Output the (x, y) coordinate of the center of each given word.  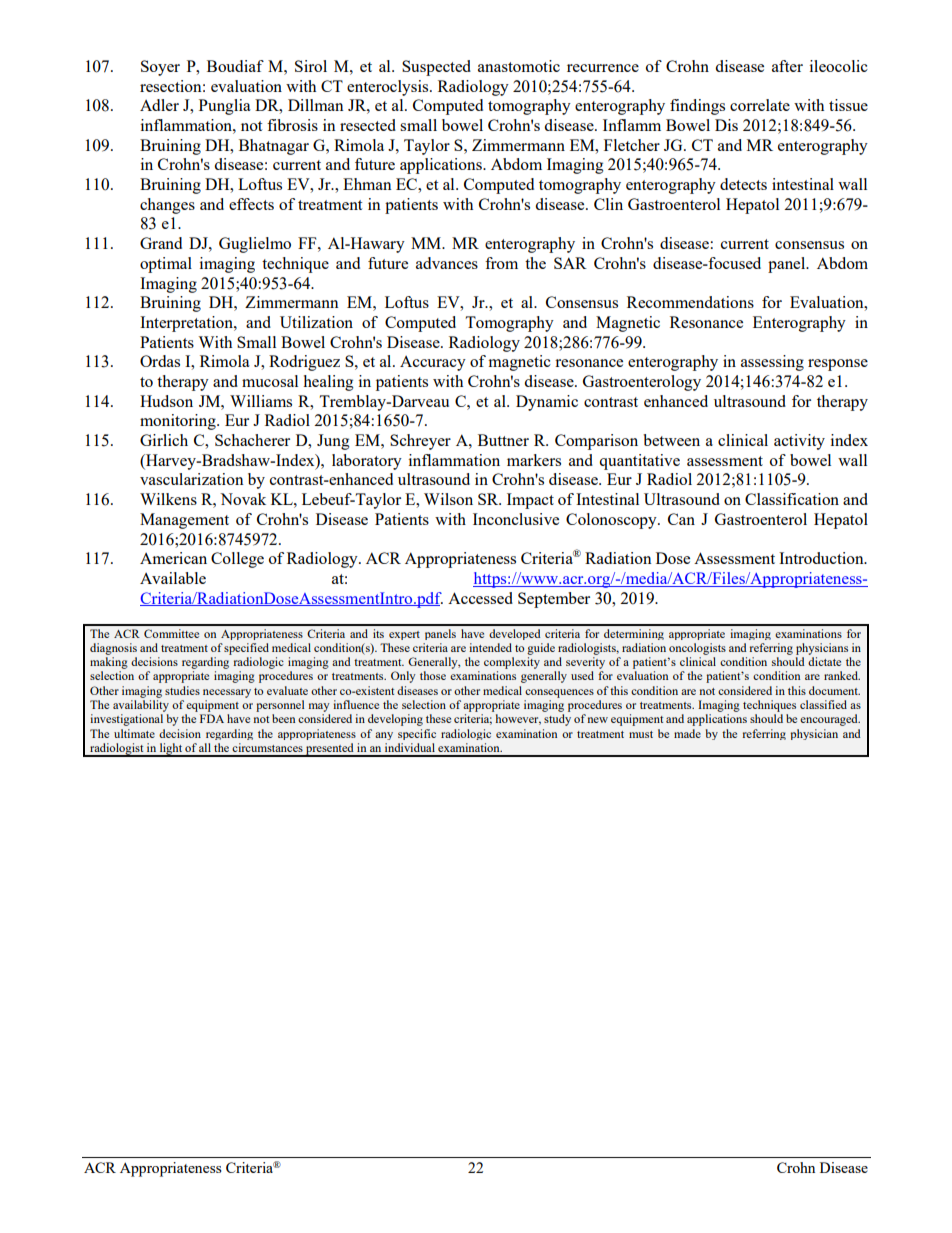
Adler (159, 105)
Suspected (436, 68)
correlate (760, 105)
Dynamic (547, 403)
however (518, 719)
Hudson (166, 401)
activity (799, 442)
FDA (212, 718)
